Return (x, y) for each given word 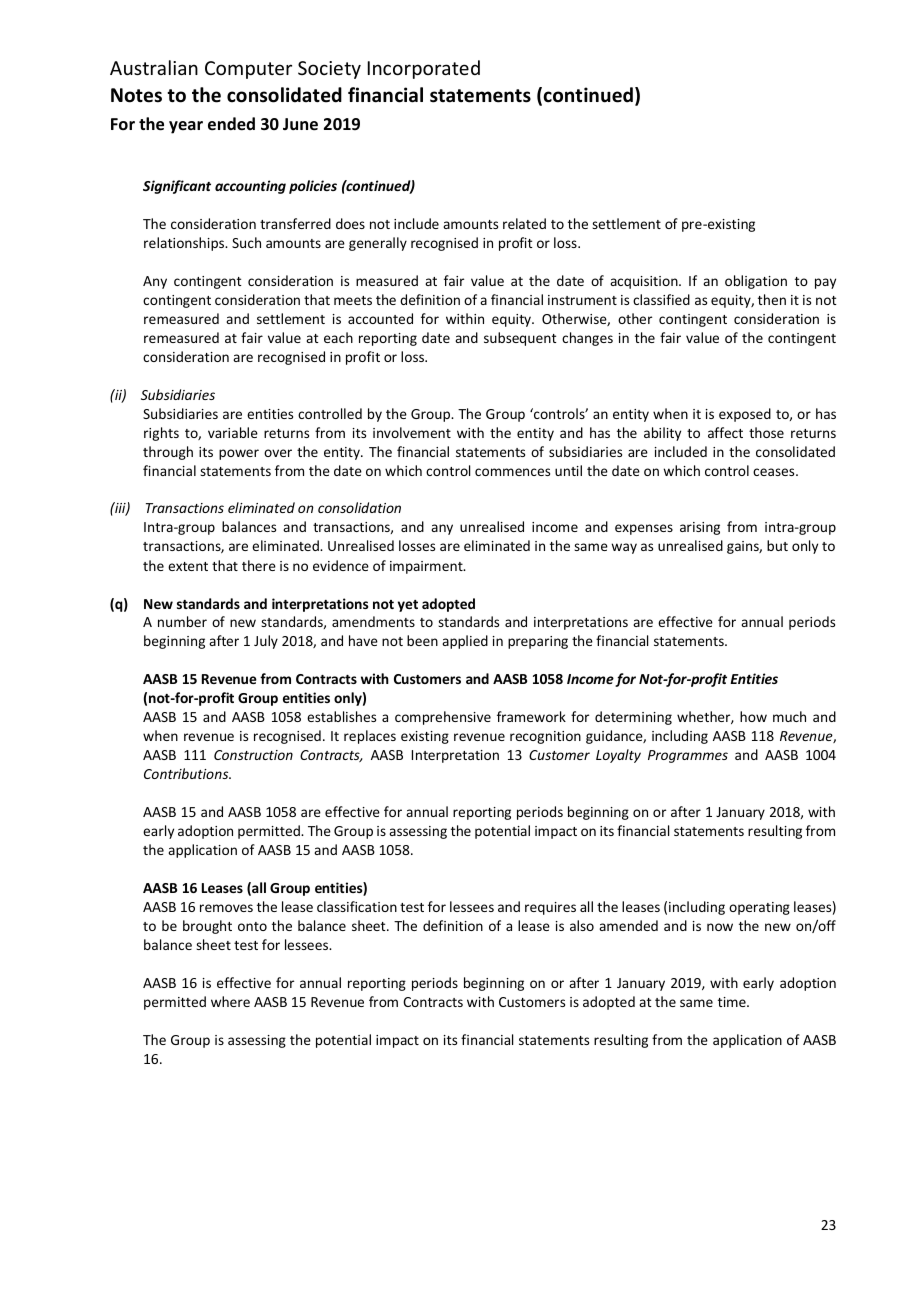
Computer (248, 70)
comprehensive (443, 718)
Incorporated (424, 69)
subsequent (520, 339)
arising (700, 528)
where (230, 1001)
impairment (427, 567)
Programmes (688, 756)
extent (188, 566)
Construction (253, 755)
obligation (756, 282)
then (772, 299)
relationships (185, 244)
